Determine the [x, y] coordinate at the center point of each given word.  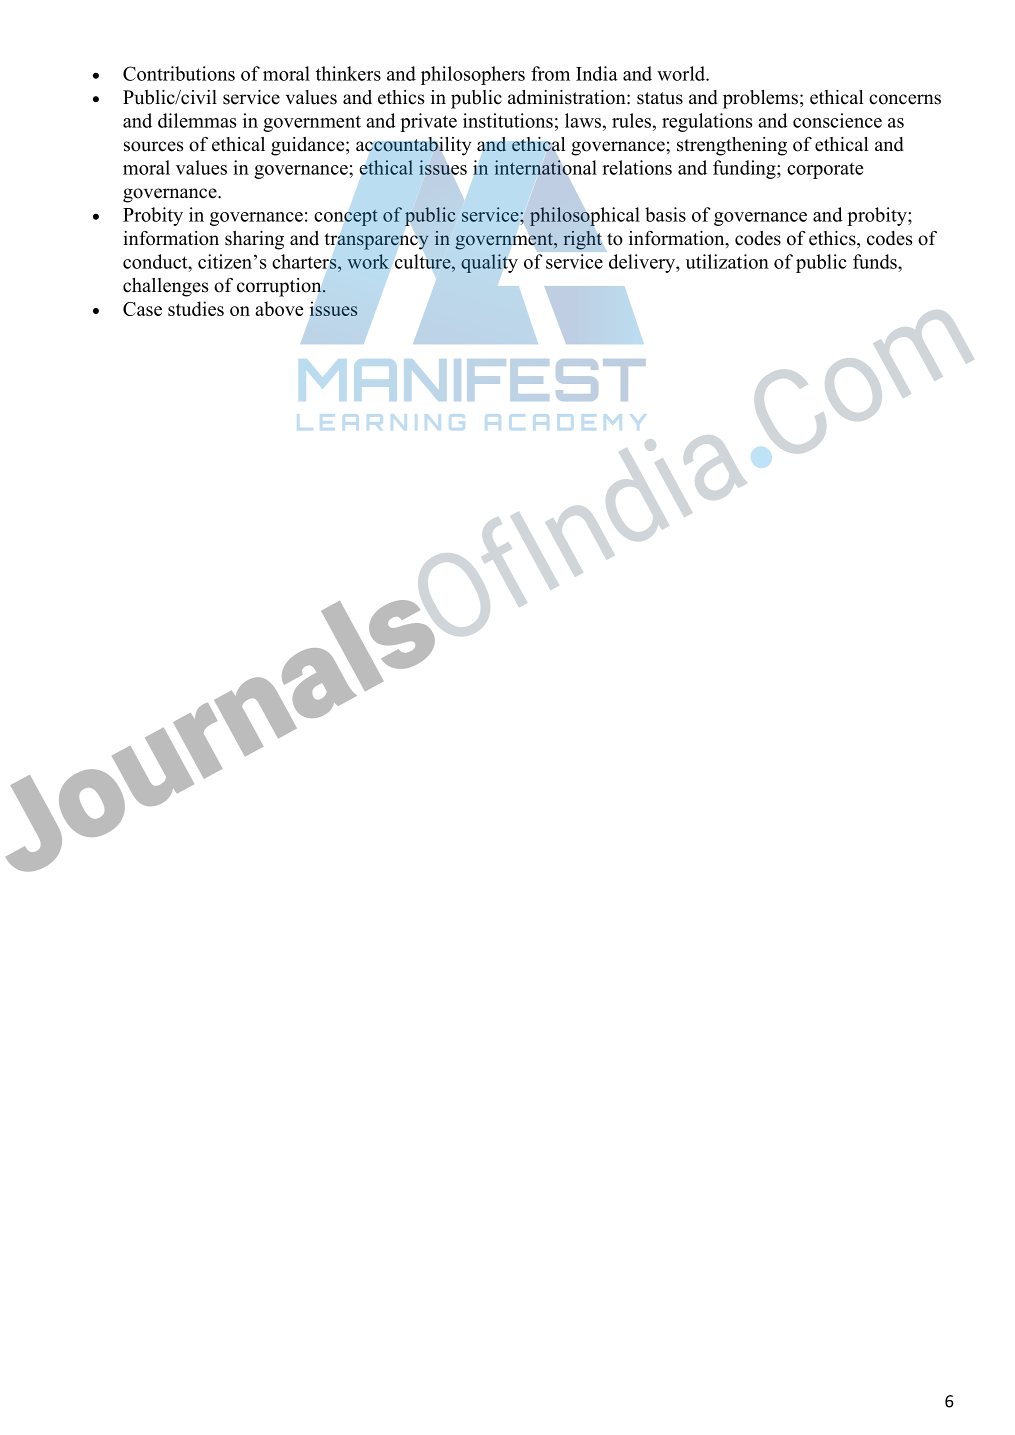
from [550, 73]
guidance [309, 146]
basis [665, 214]
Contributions [179, 73]
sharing [254, 240]
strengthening [732, 146]
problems [760, 99]
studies [196, 308]
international [545, 167]
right [582, 240]
